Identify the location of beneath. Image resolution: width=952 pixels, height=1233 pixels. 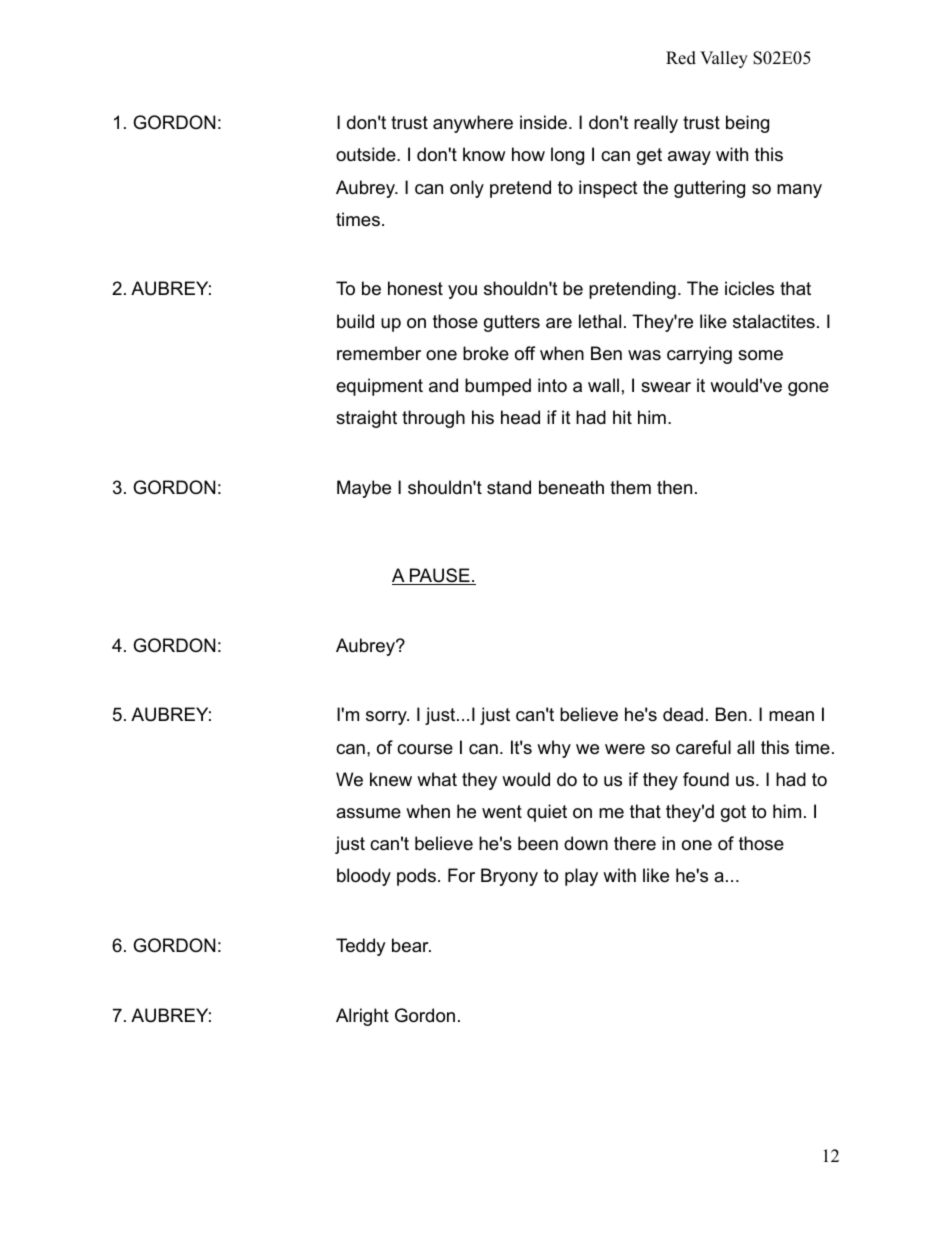
(571, 487).
